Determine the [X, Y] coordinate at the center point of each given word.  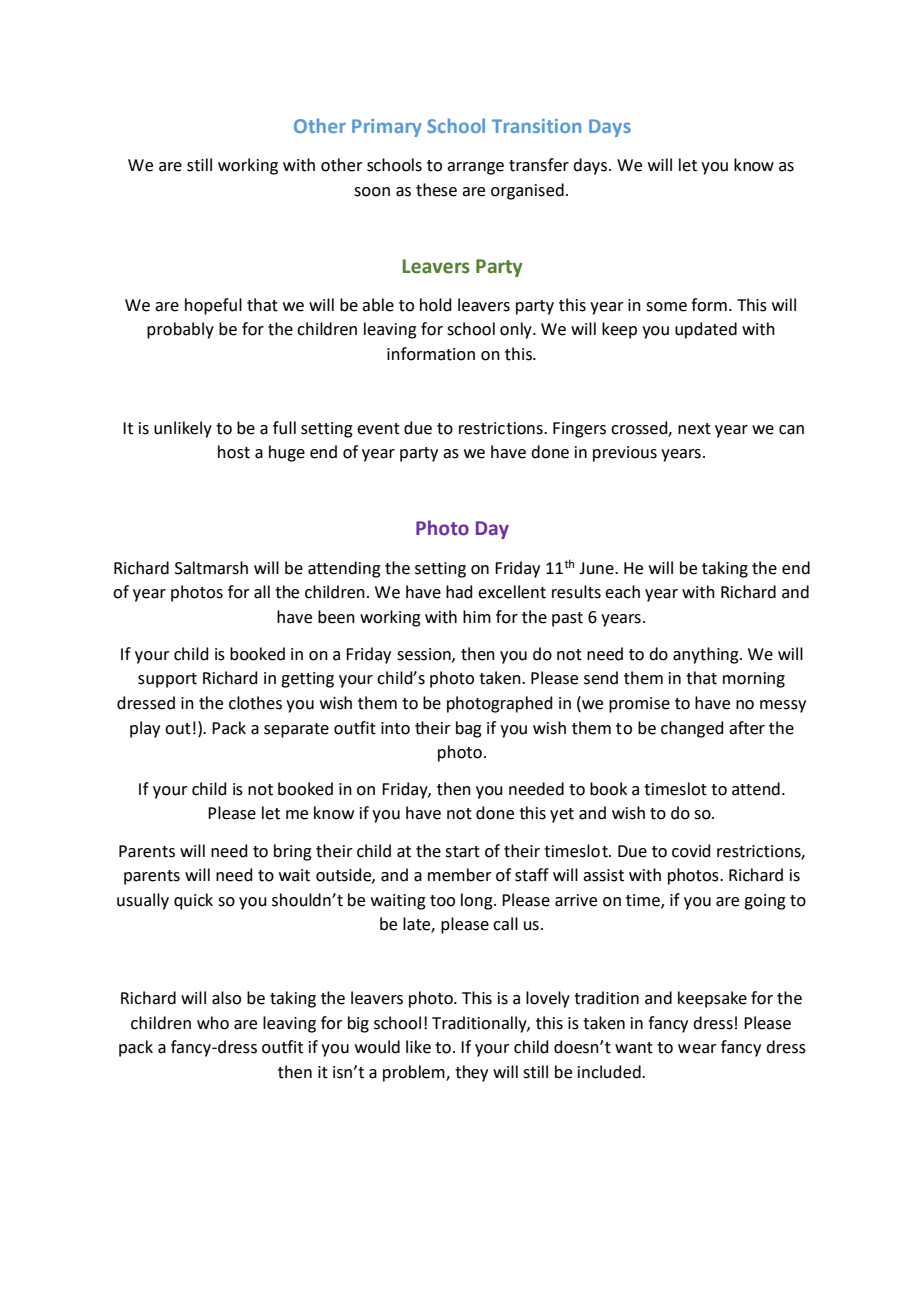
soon [372, 192]
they [471, 1073]
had [459, 592]
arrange [475, 168]
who [213, 1023]
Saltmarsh [211, 568]
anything [707, 655]
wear [697, 1049]
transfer [539, 165]
